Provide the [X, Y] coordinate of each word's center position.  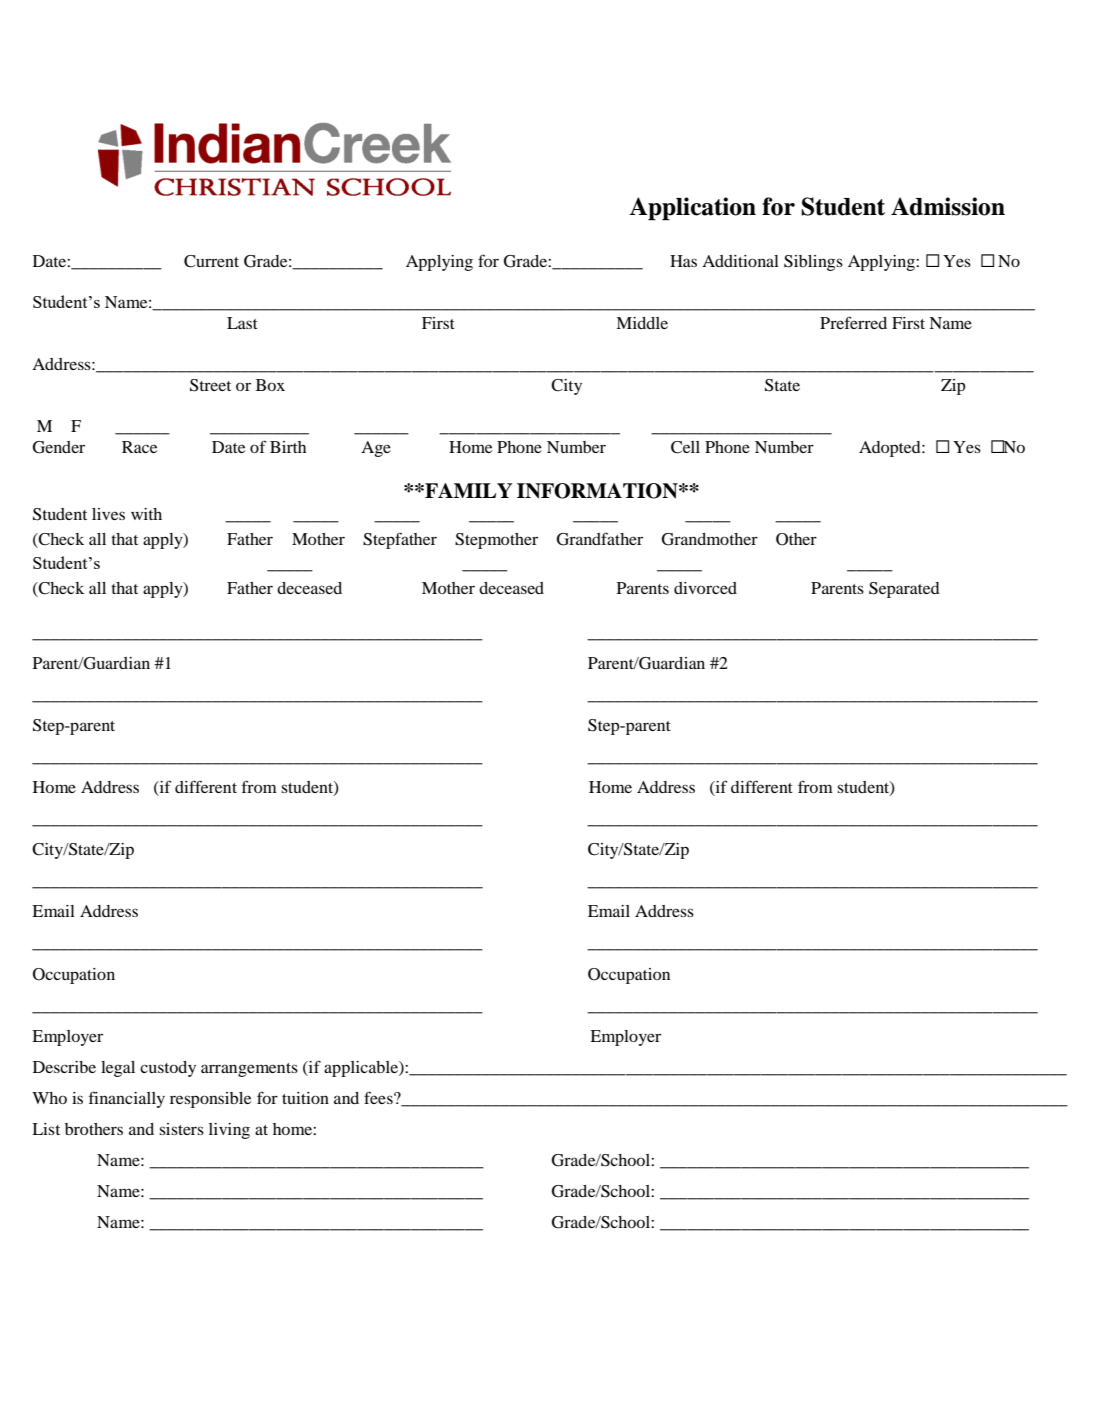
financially [127, 1099]
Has [683, 261]
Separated [904, 590]
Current [211, 261]
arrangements [249, 1070]
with [146, 514]
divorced [705, 588]
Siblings [813, 263]
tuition [305, 1098]
